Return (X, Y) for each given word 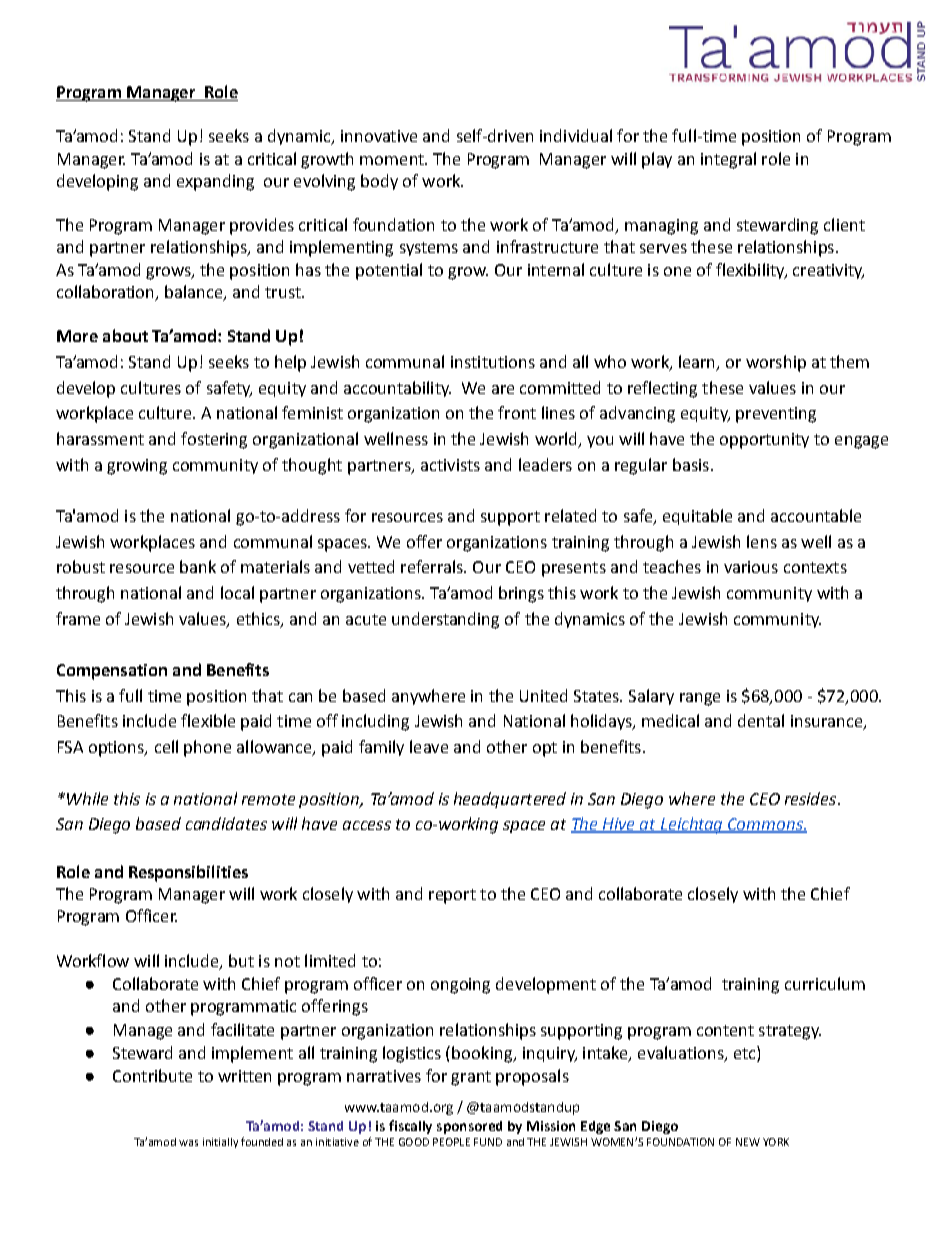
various (751, 567)
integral (728, 160)
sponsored (469, 1127)
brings (521, 594)
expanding (215, 182)
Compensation (112, 672)
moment (393, 159)
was (188, 1143)
